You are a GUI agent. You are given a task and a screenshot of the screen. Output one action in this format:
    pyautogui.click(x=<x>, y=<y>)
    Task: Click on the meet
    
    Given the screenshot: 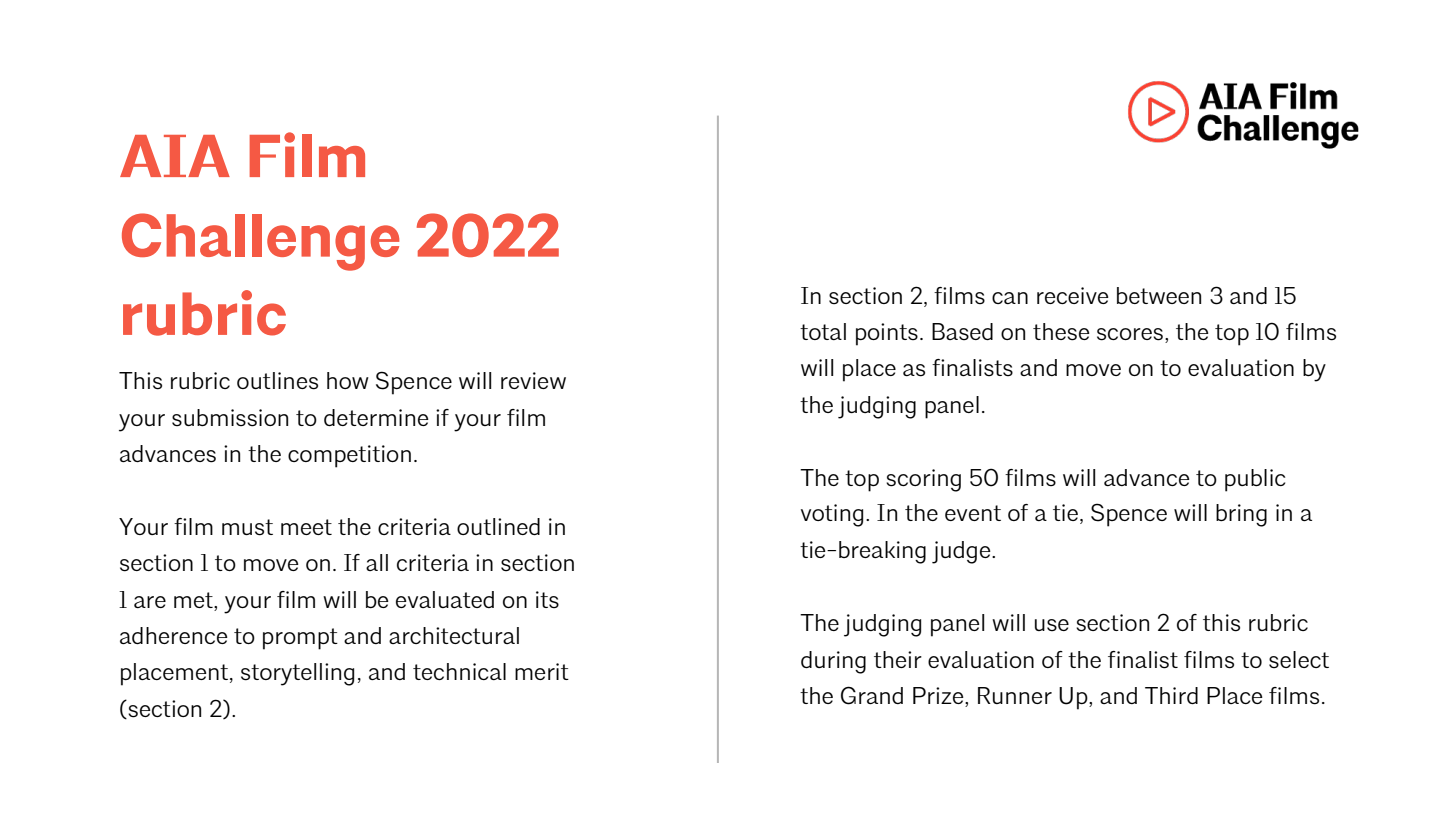 What is the action you would take?
    pyautogui.click(x=306, y=527)
